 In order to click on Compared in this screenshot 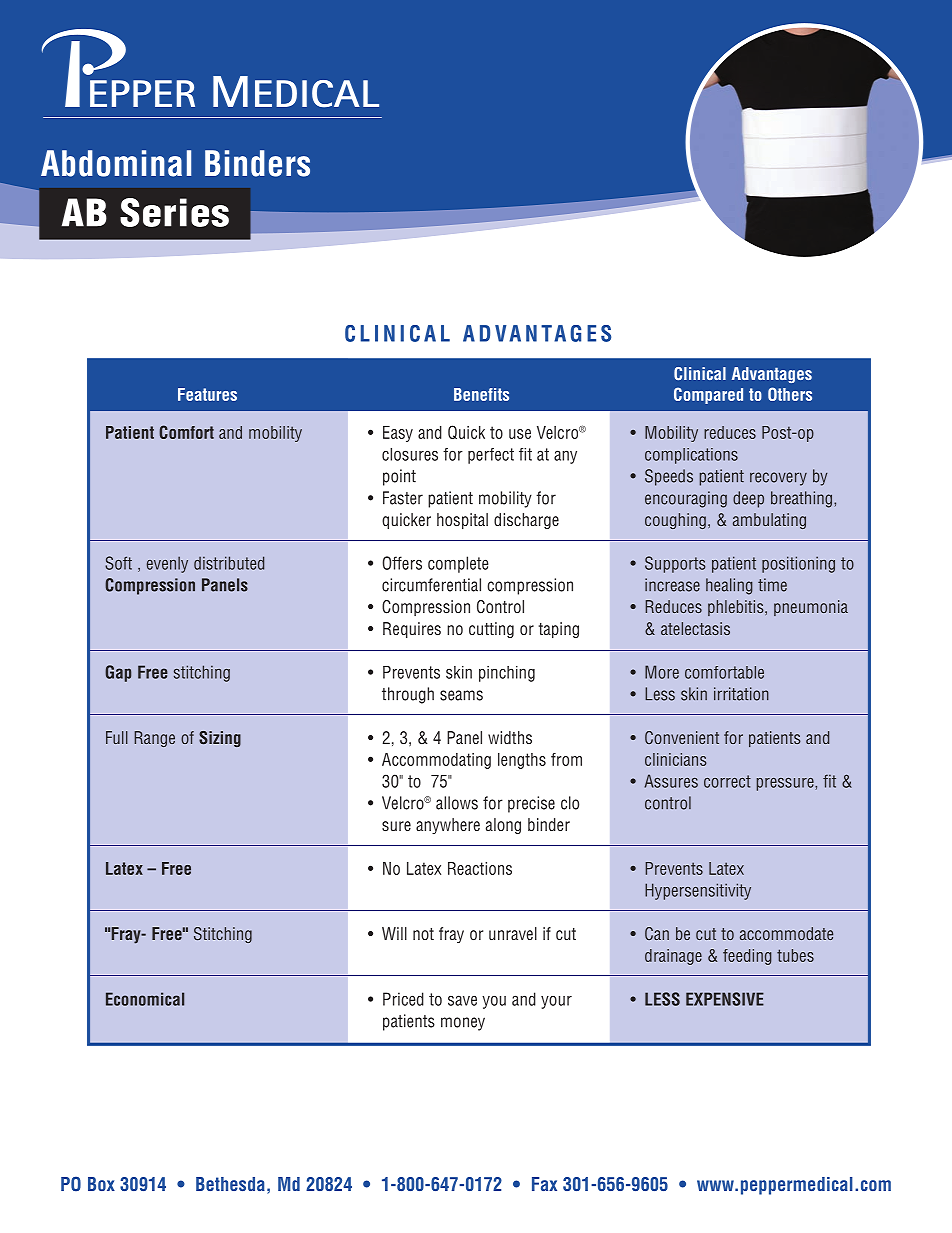, I will do `click(708, 395)`.
